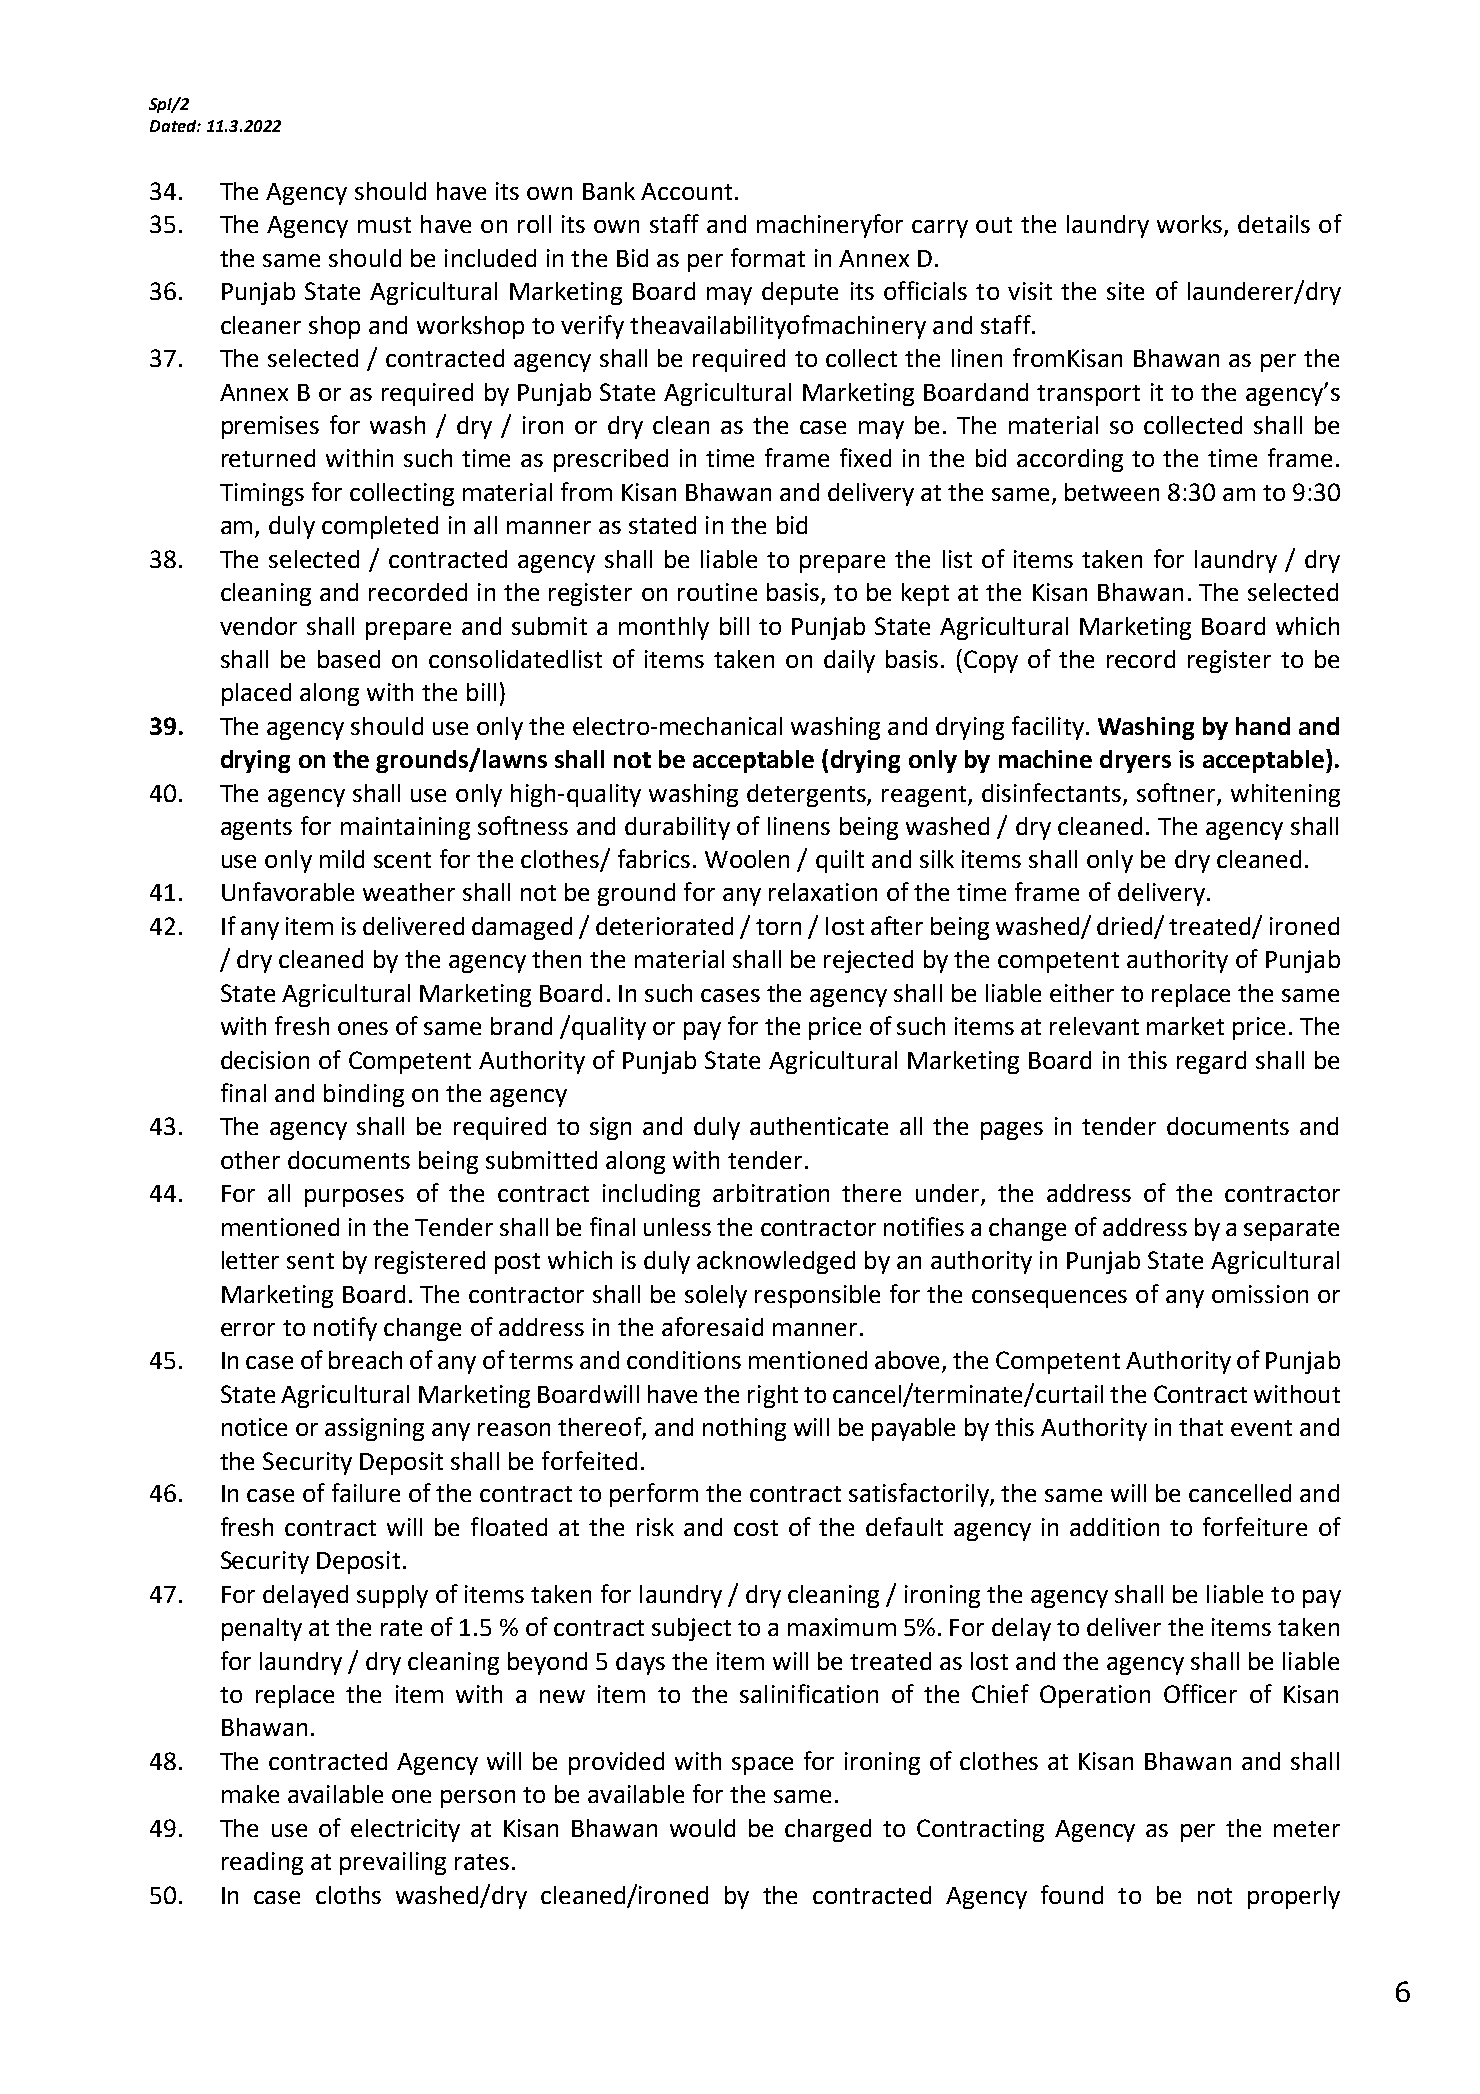 This screenshot has width=1480, height=2094. What do you see at coordinates (384, 225) in the screenshot?
I see `must` at bounding box center [384, 225].
